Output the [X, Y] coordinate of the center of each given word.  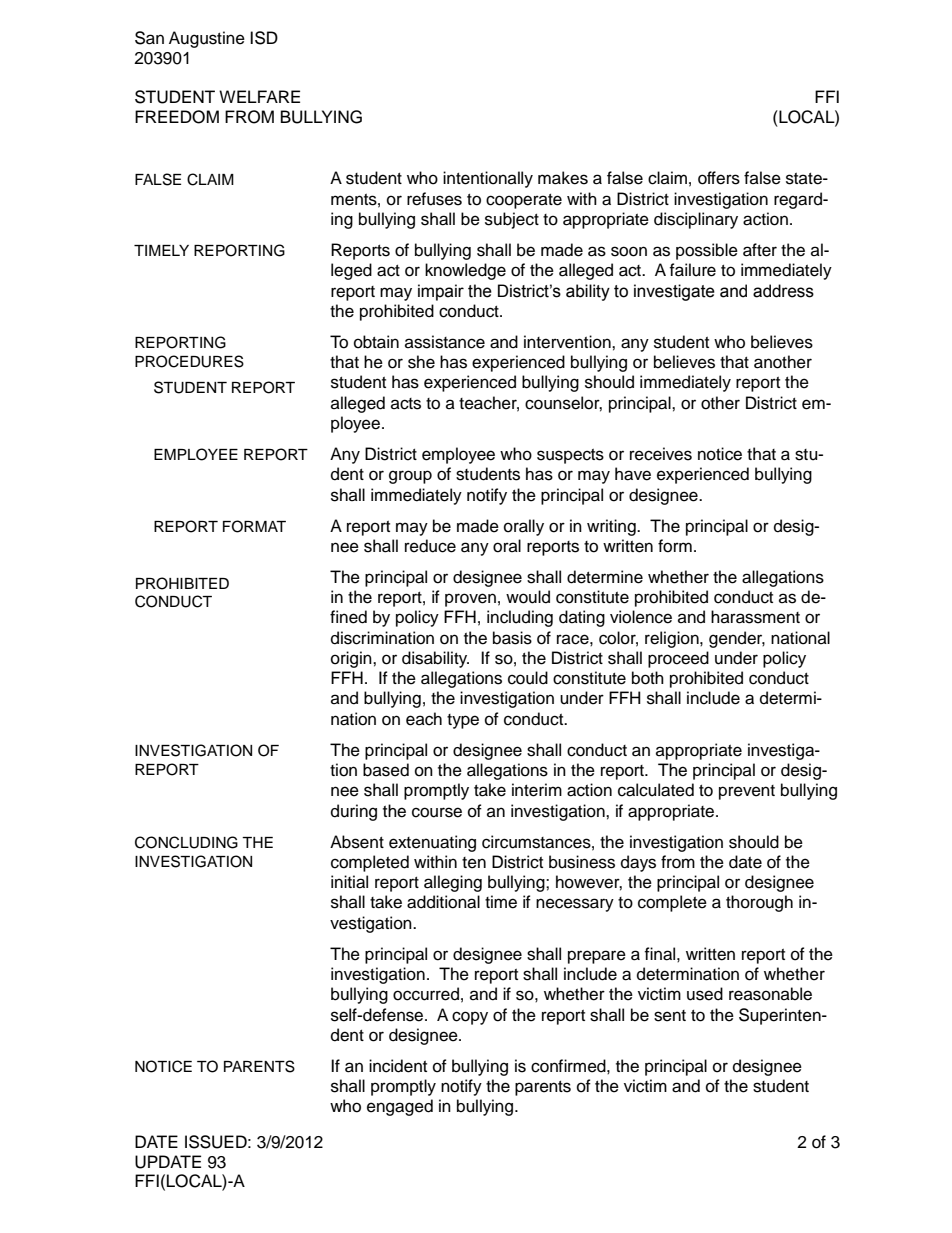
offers [719, 178]
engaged [400, 1107]
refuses [434, 199]
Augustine [207, 39]
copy [470, 1018]
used [705, 994]
